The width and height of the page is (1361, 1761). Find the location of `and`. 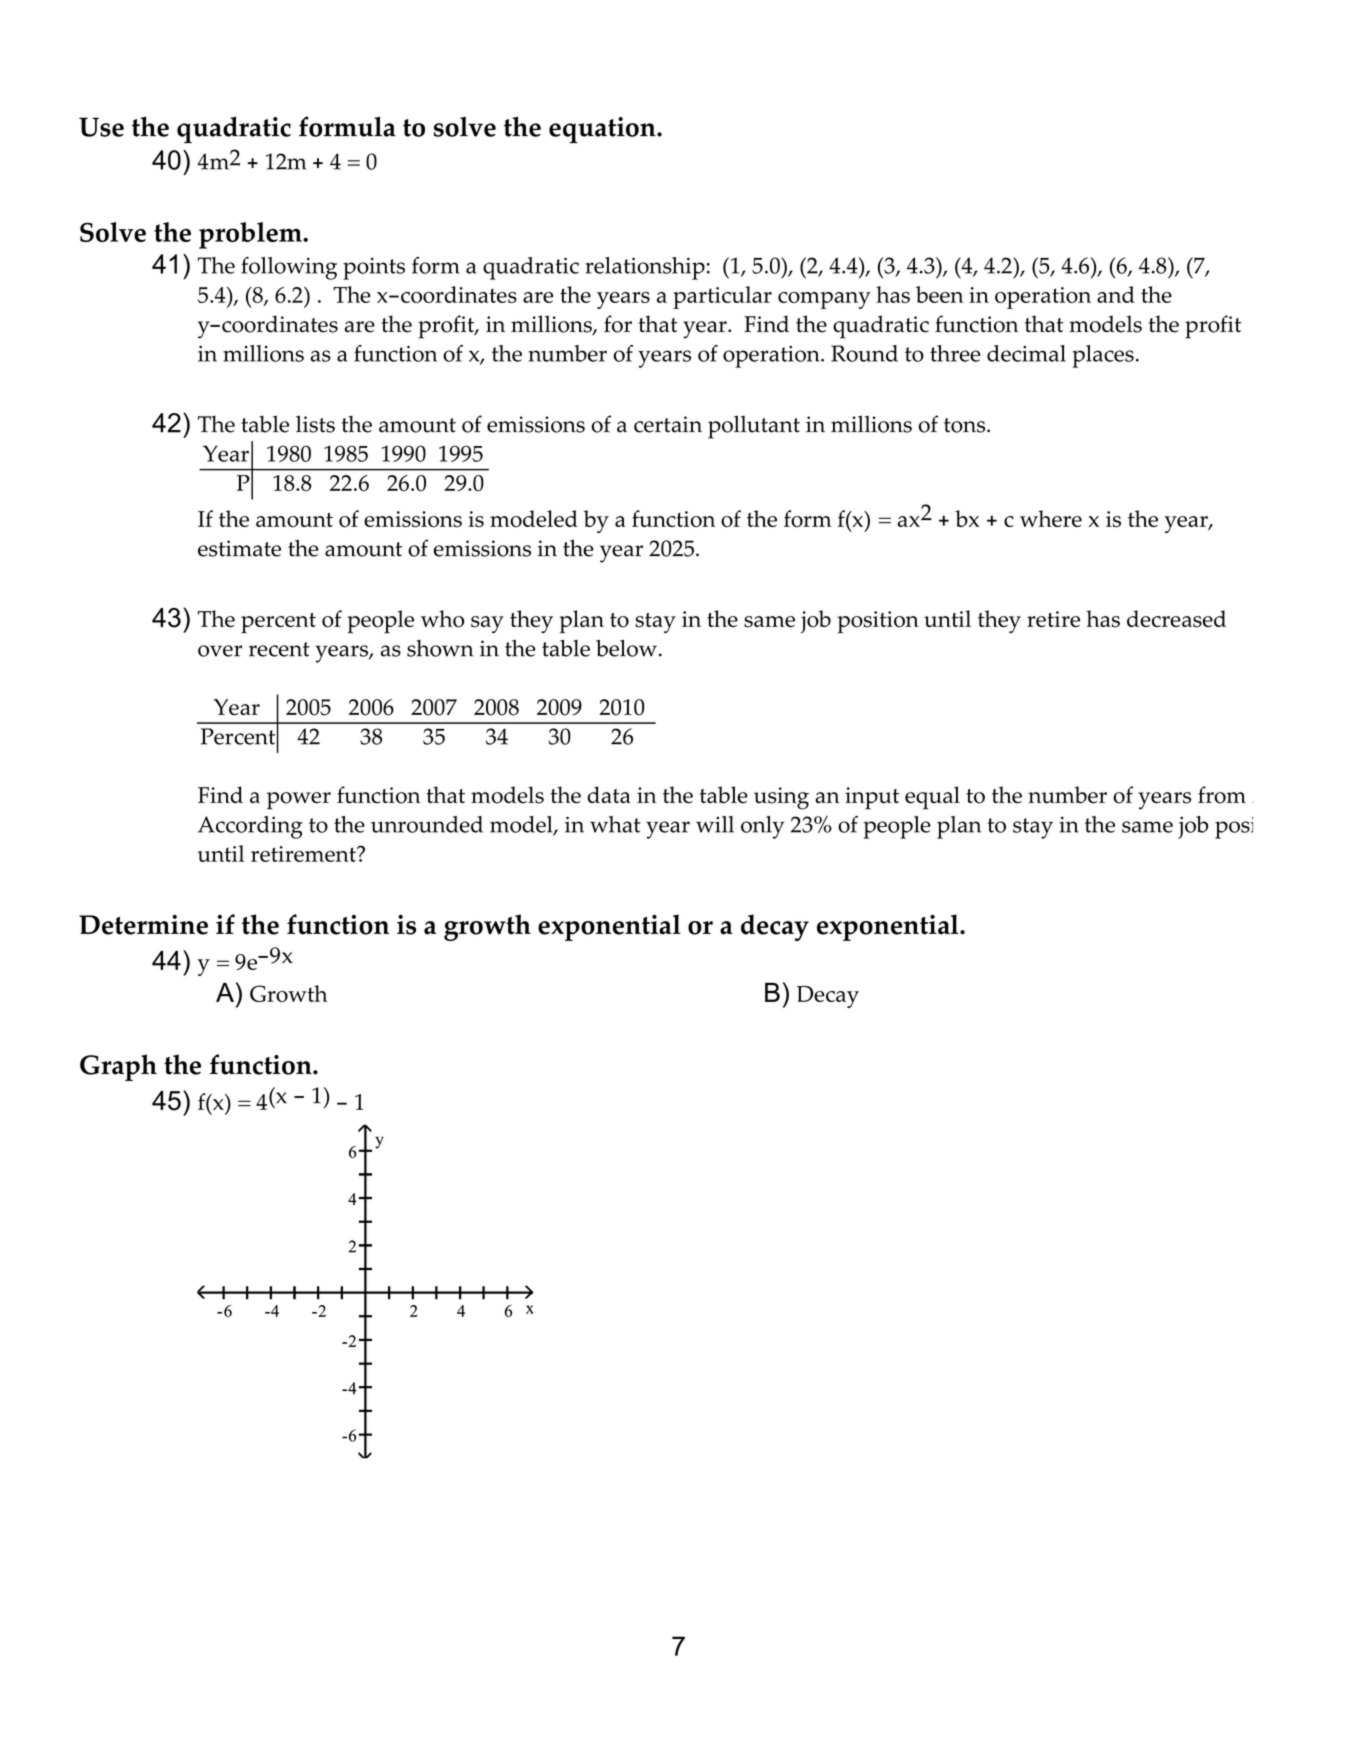

and is located at coordinates (1116, 294).
